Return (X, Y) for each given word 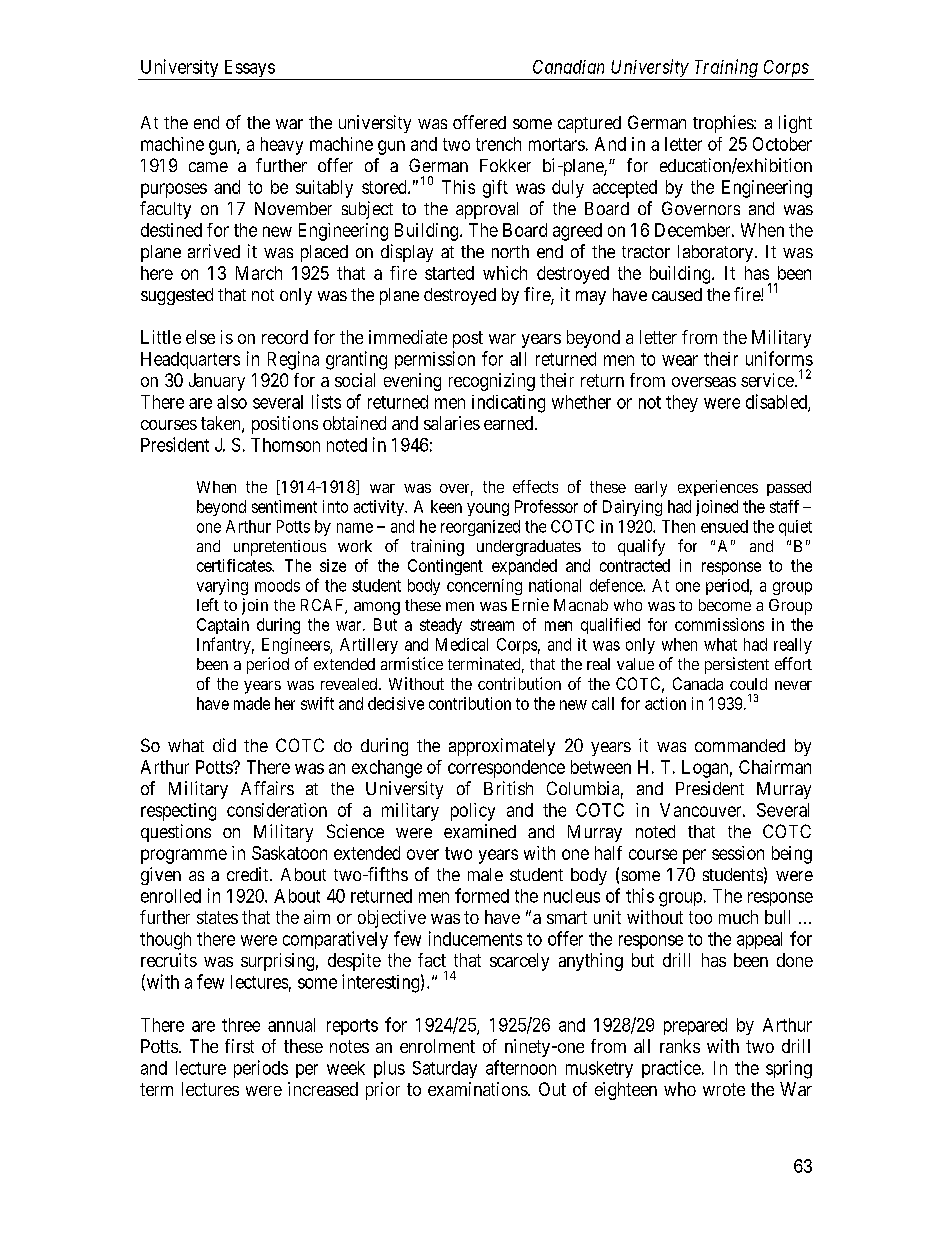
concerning (484, 587)
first (239, 1046)
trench (498, 144)
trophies (724, 124)
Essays (248, 70)
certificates (235, 565)
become (725, 605)
